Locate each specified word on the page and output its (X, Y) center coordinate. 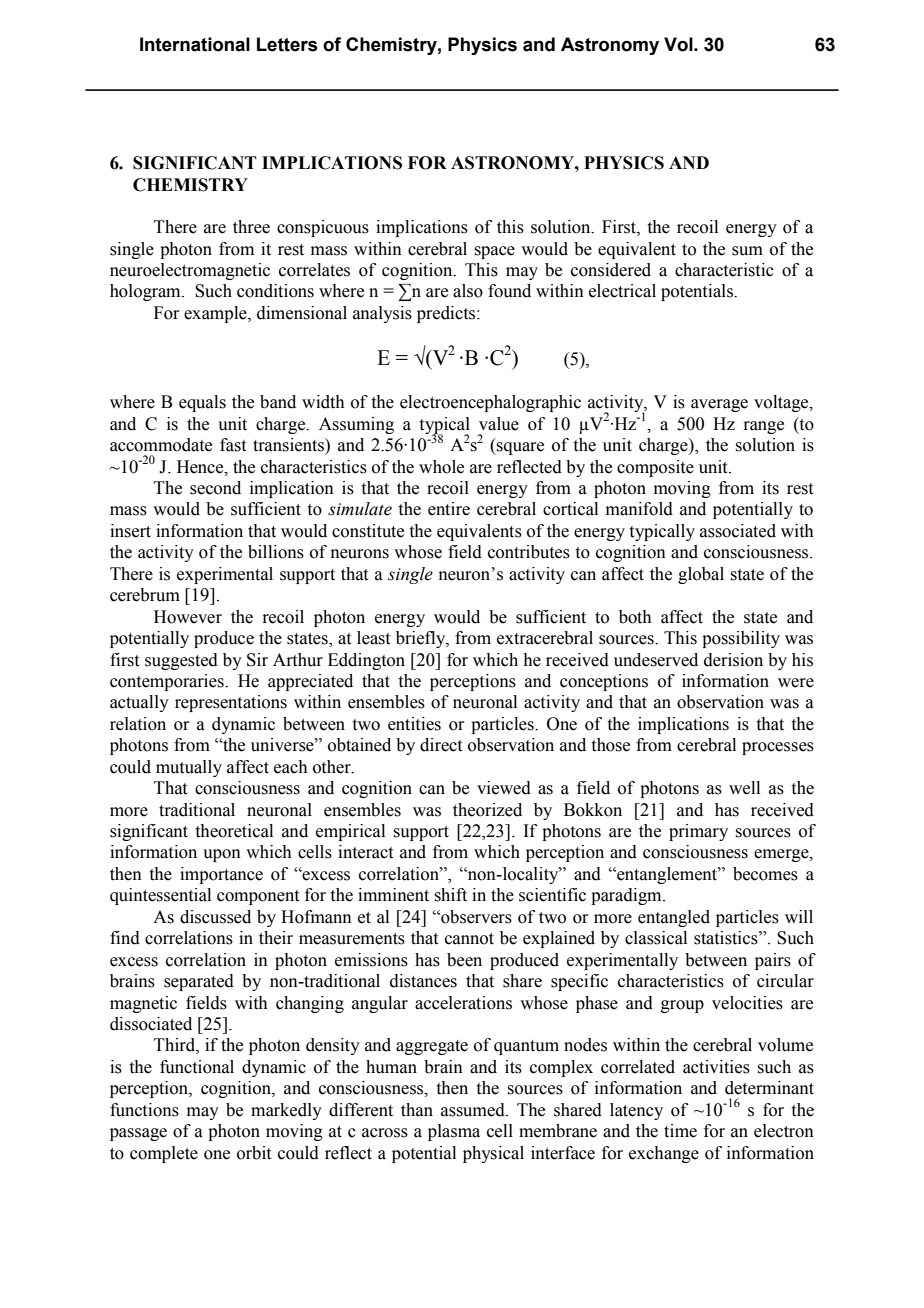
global (701, 575)
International (195, 44)
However (188, 617)
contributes (529, 552)
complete (164, 1154)
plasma (454, 1132)
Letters (287, 44)
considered (611, 270)
